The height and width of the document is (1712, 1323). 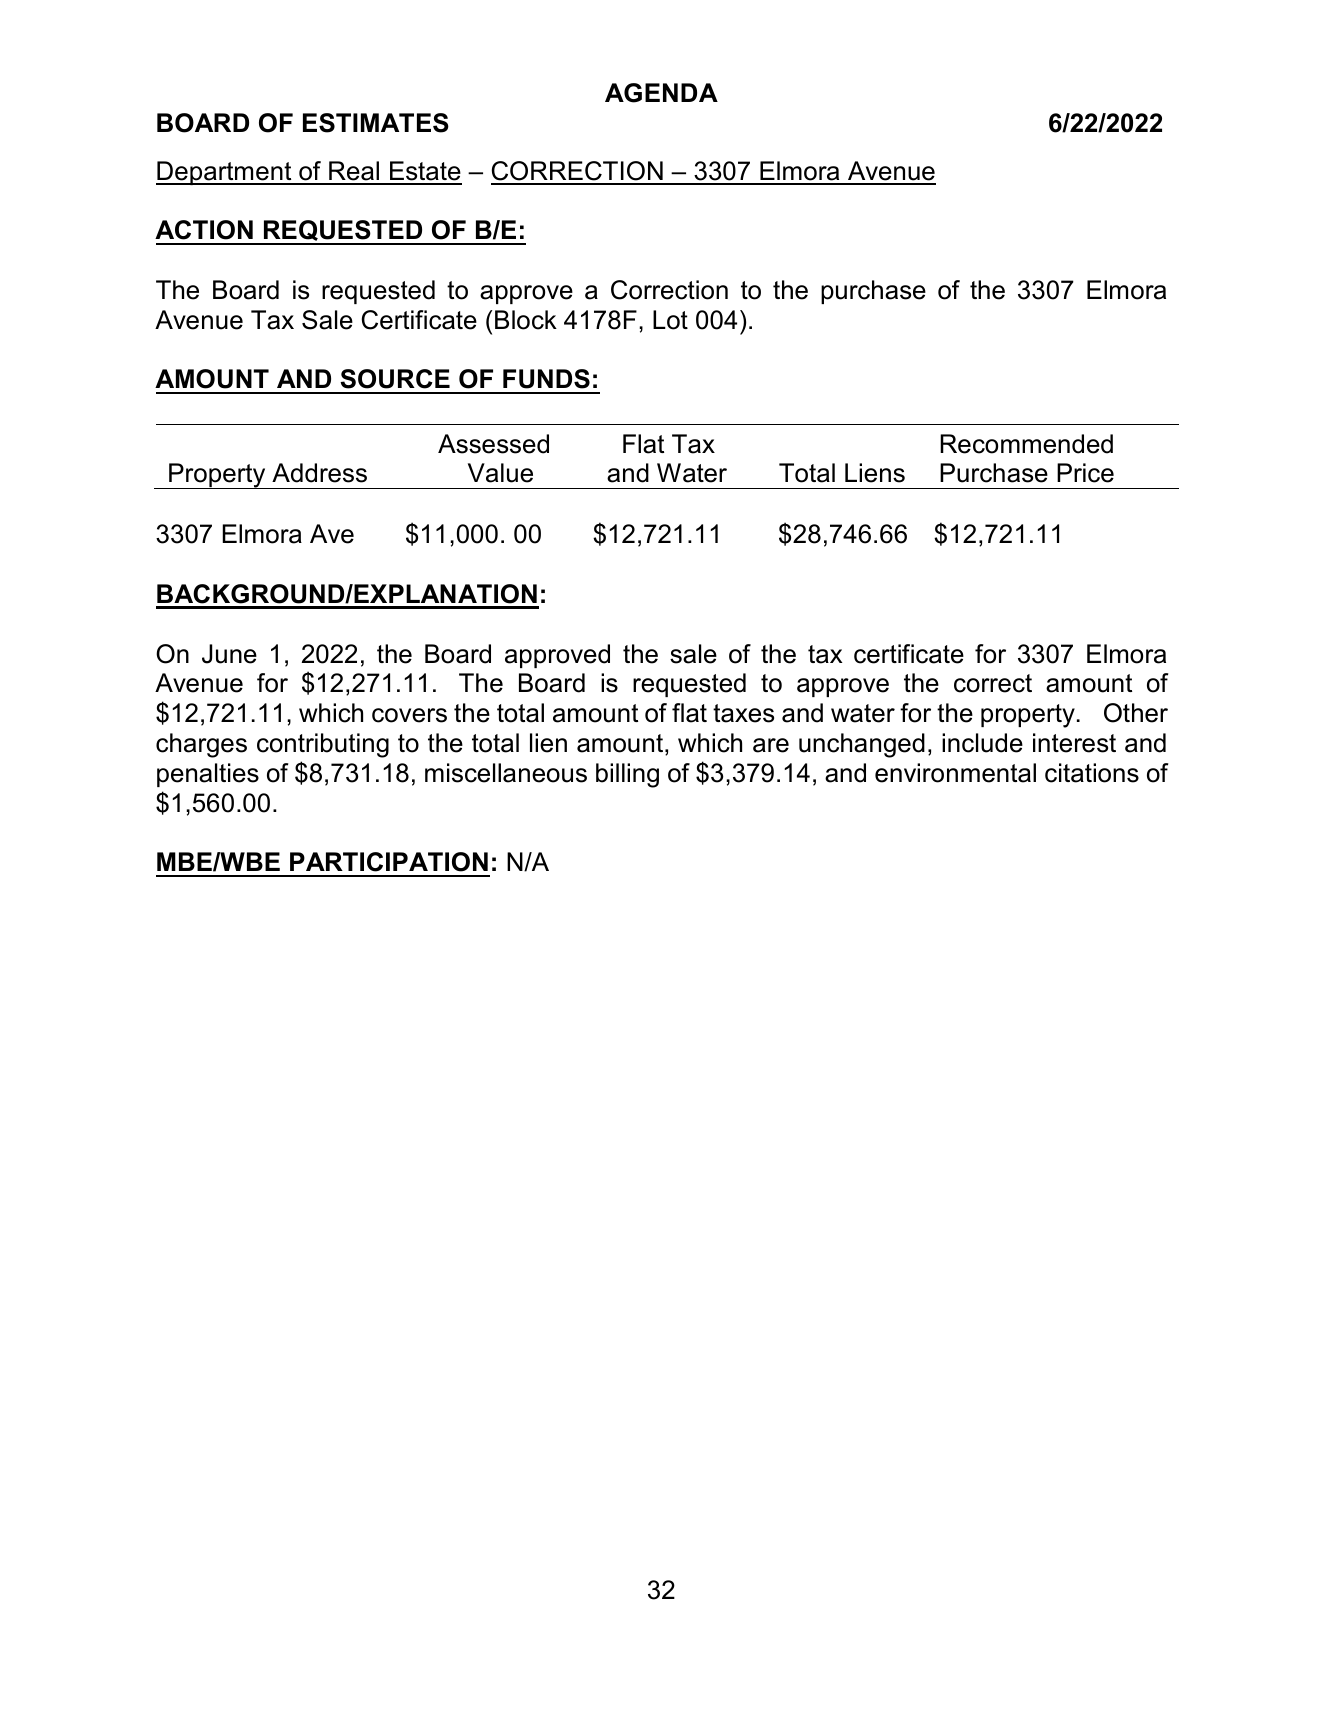 What do you see at coordinates (743, 713) in the document?
I see `taxes` at bounding box center [743, 713].
